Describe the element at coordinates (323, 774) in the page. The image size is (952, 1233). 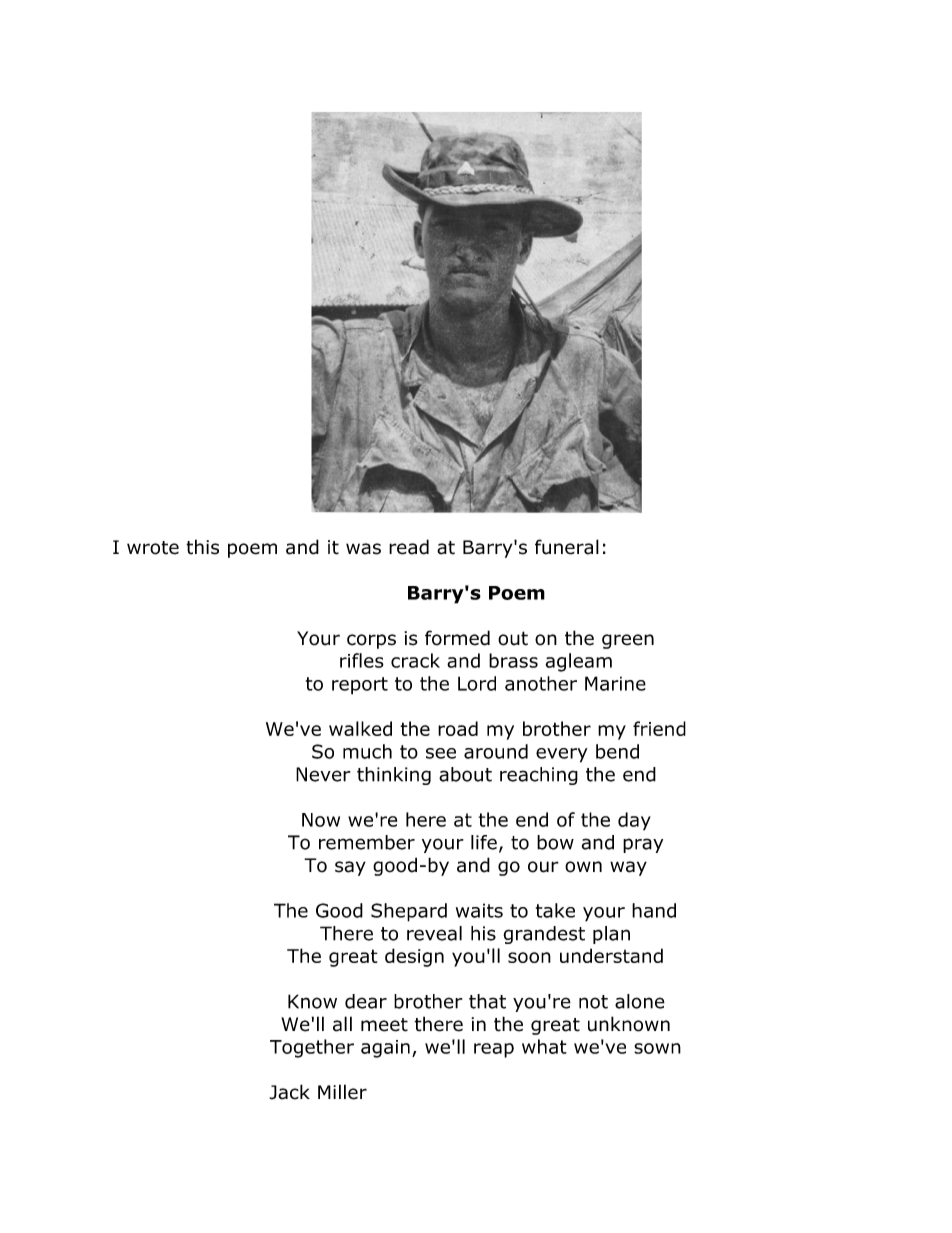
I see `Never` at that location.
